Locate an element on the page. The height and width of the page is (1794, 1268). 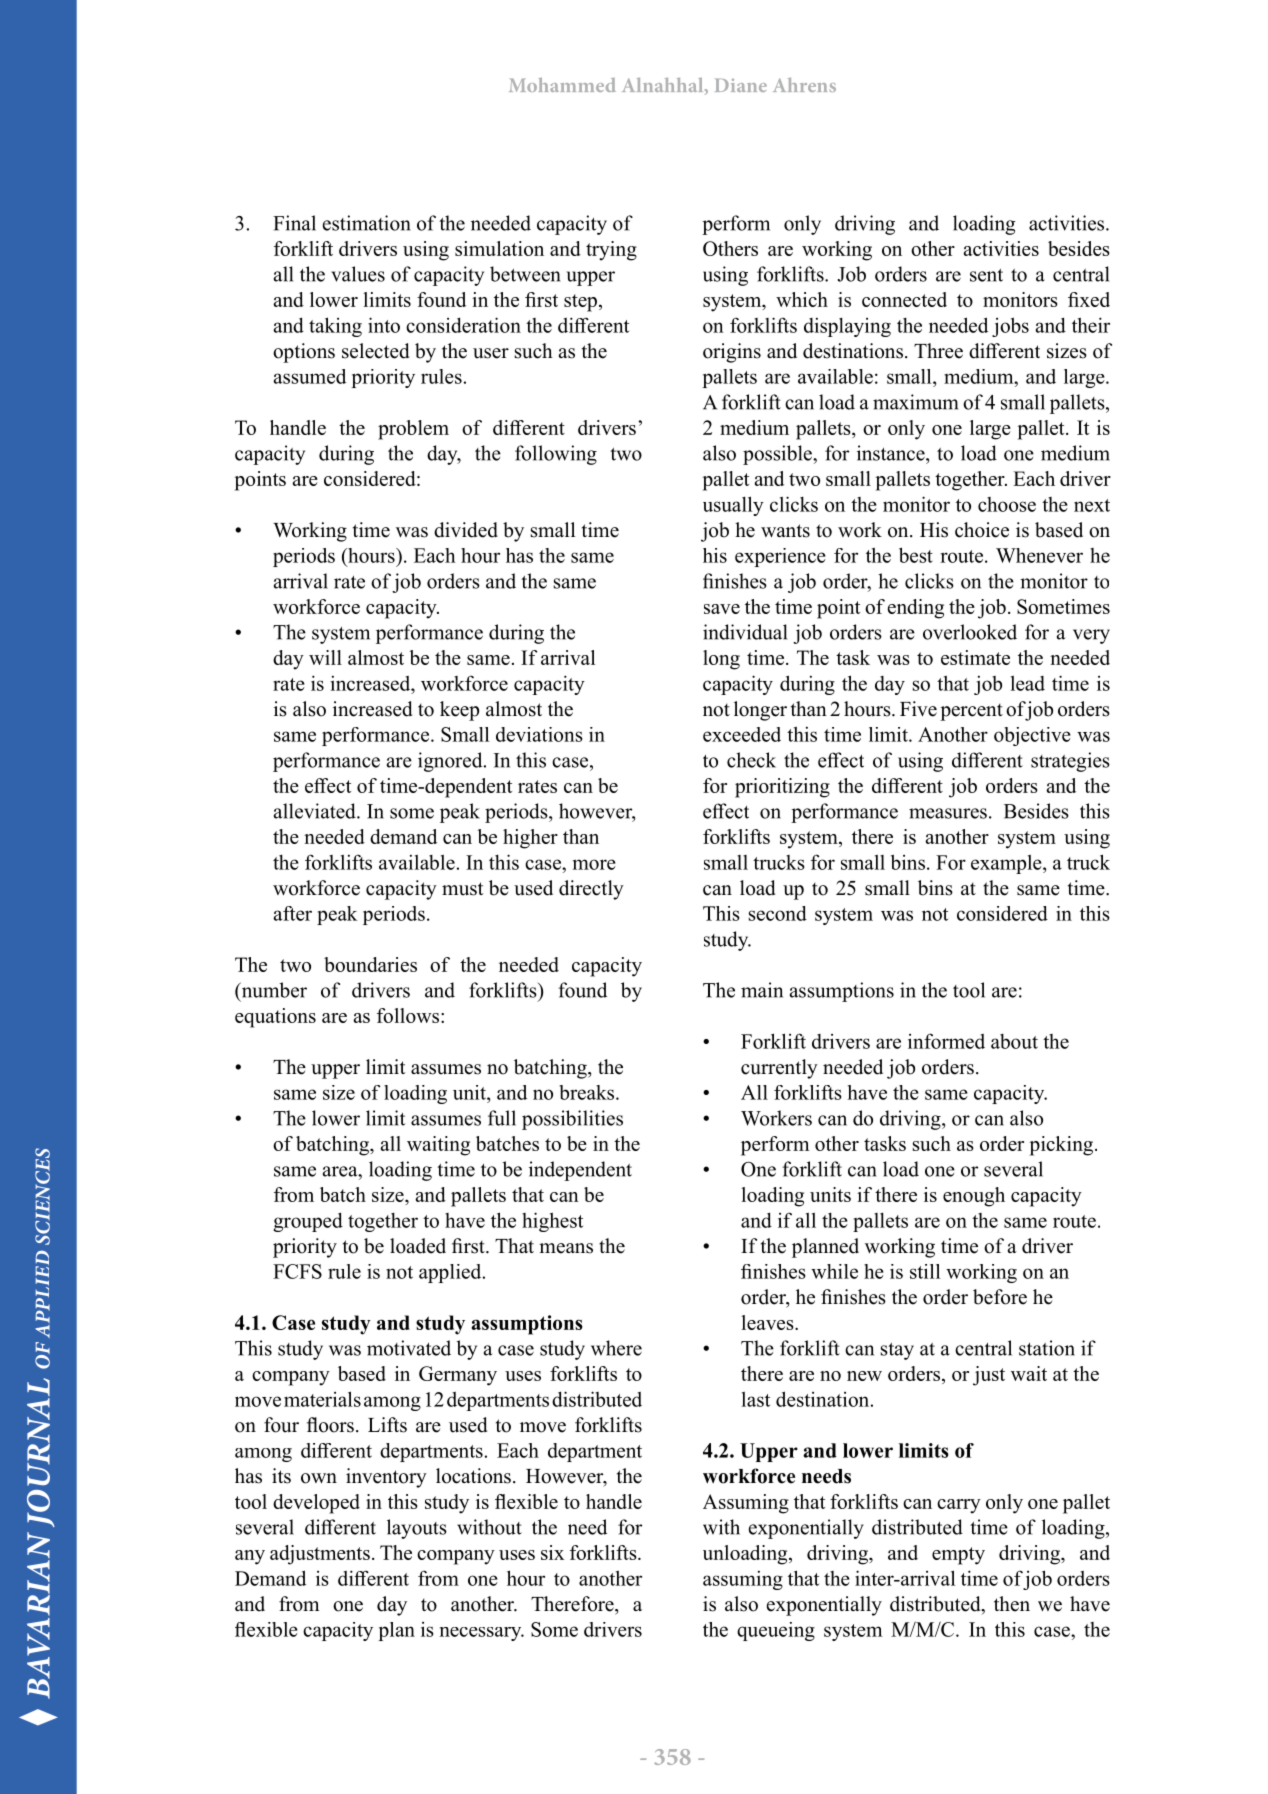
example is located at coordinates (1007, 864).
